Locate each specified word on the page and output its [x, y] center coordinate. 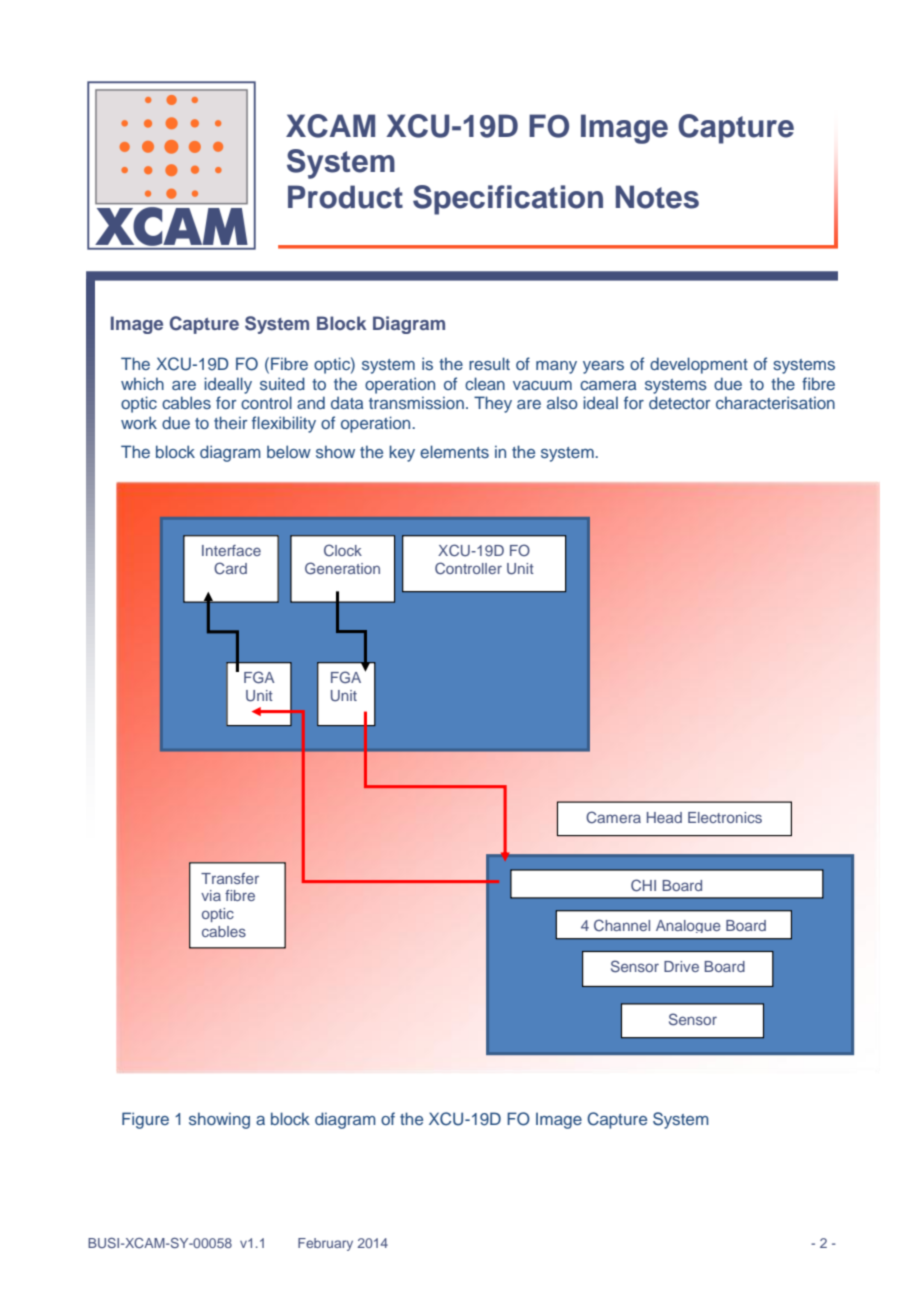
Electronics [725, 817]
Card [230, 568]
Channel [622, 925]
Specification [508, 200]
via [211, 895]
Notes [657, 197]
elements [454, 451]
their [231, 422]
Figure [145, 1120]
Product [345, 197]
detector [680, 402]
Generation [342, 568]
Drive [681, 966]
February [325, 1244]
